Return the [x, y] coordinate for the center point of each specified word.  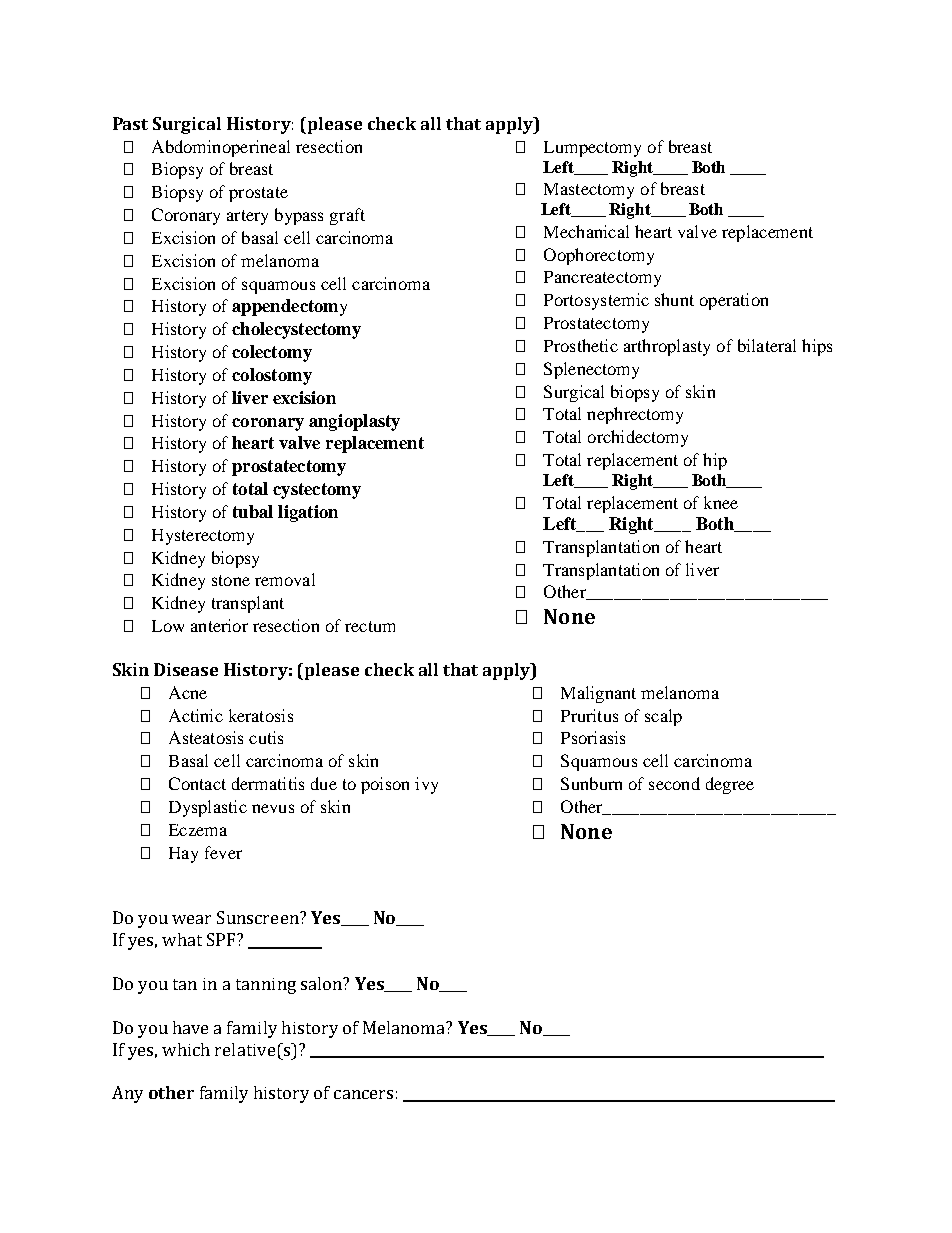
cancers [363, 1094]
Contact [197, 783]
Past [130, 123]
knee [721, 502]
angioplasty [354, 422]
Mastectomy [589, 191]
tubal [253, 511]
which [186, 1049]
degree [730, 785]
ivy [426, 785]
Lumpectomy [592, 149]
